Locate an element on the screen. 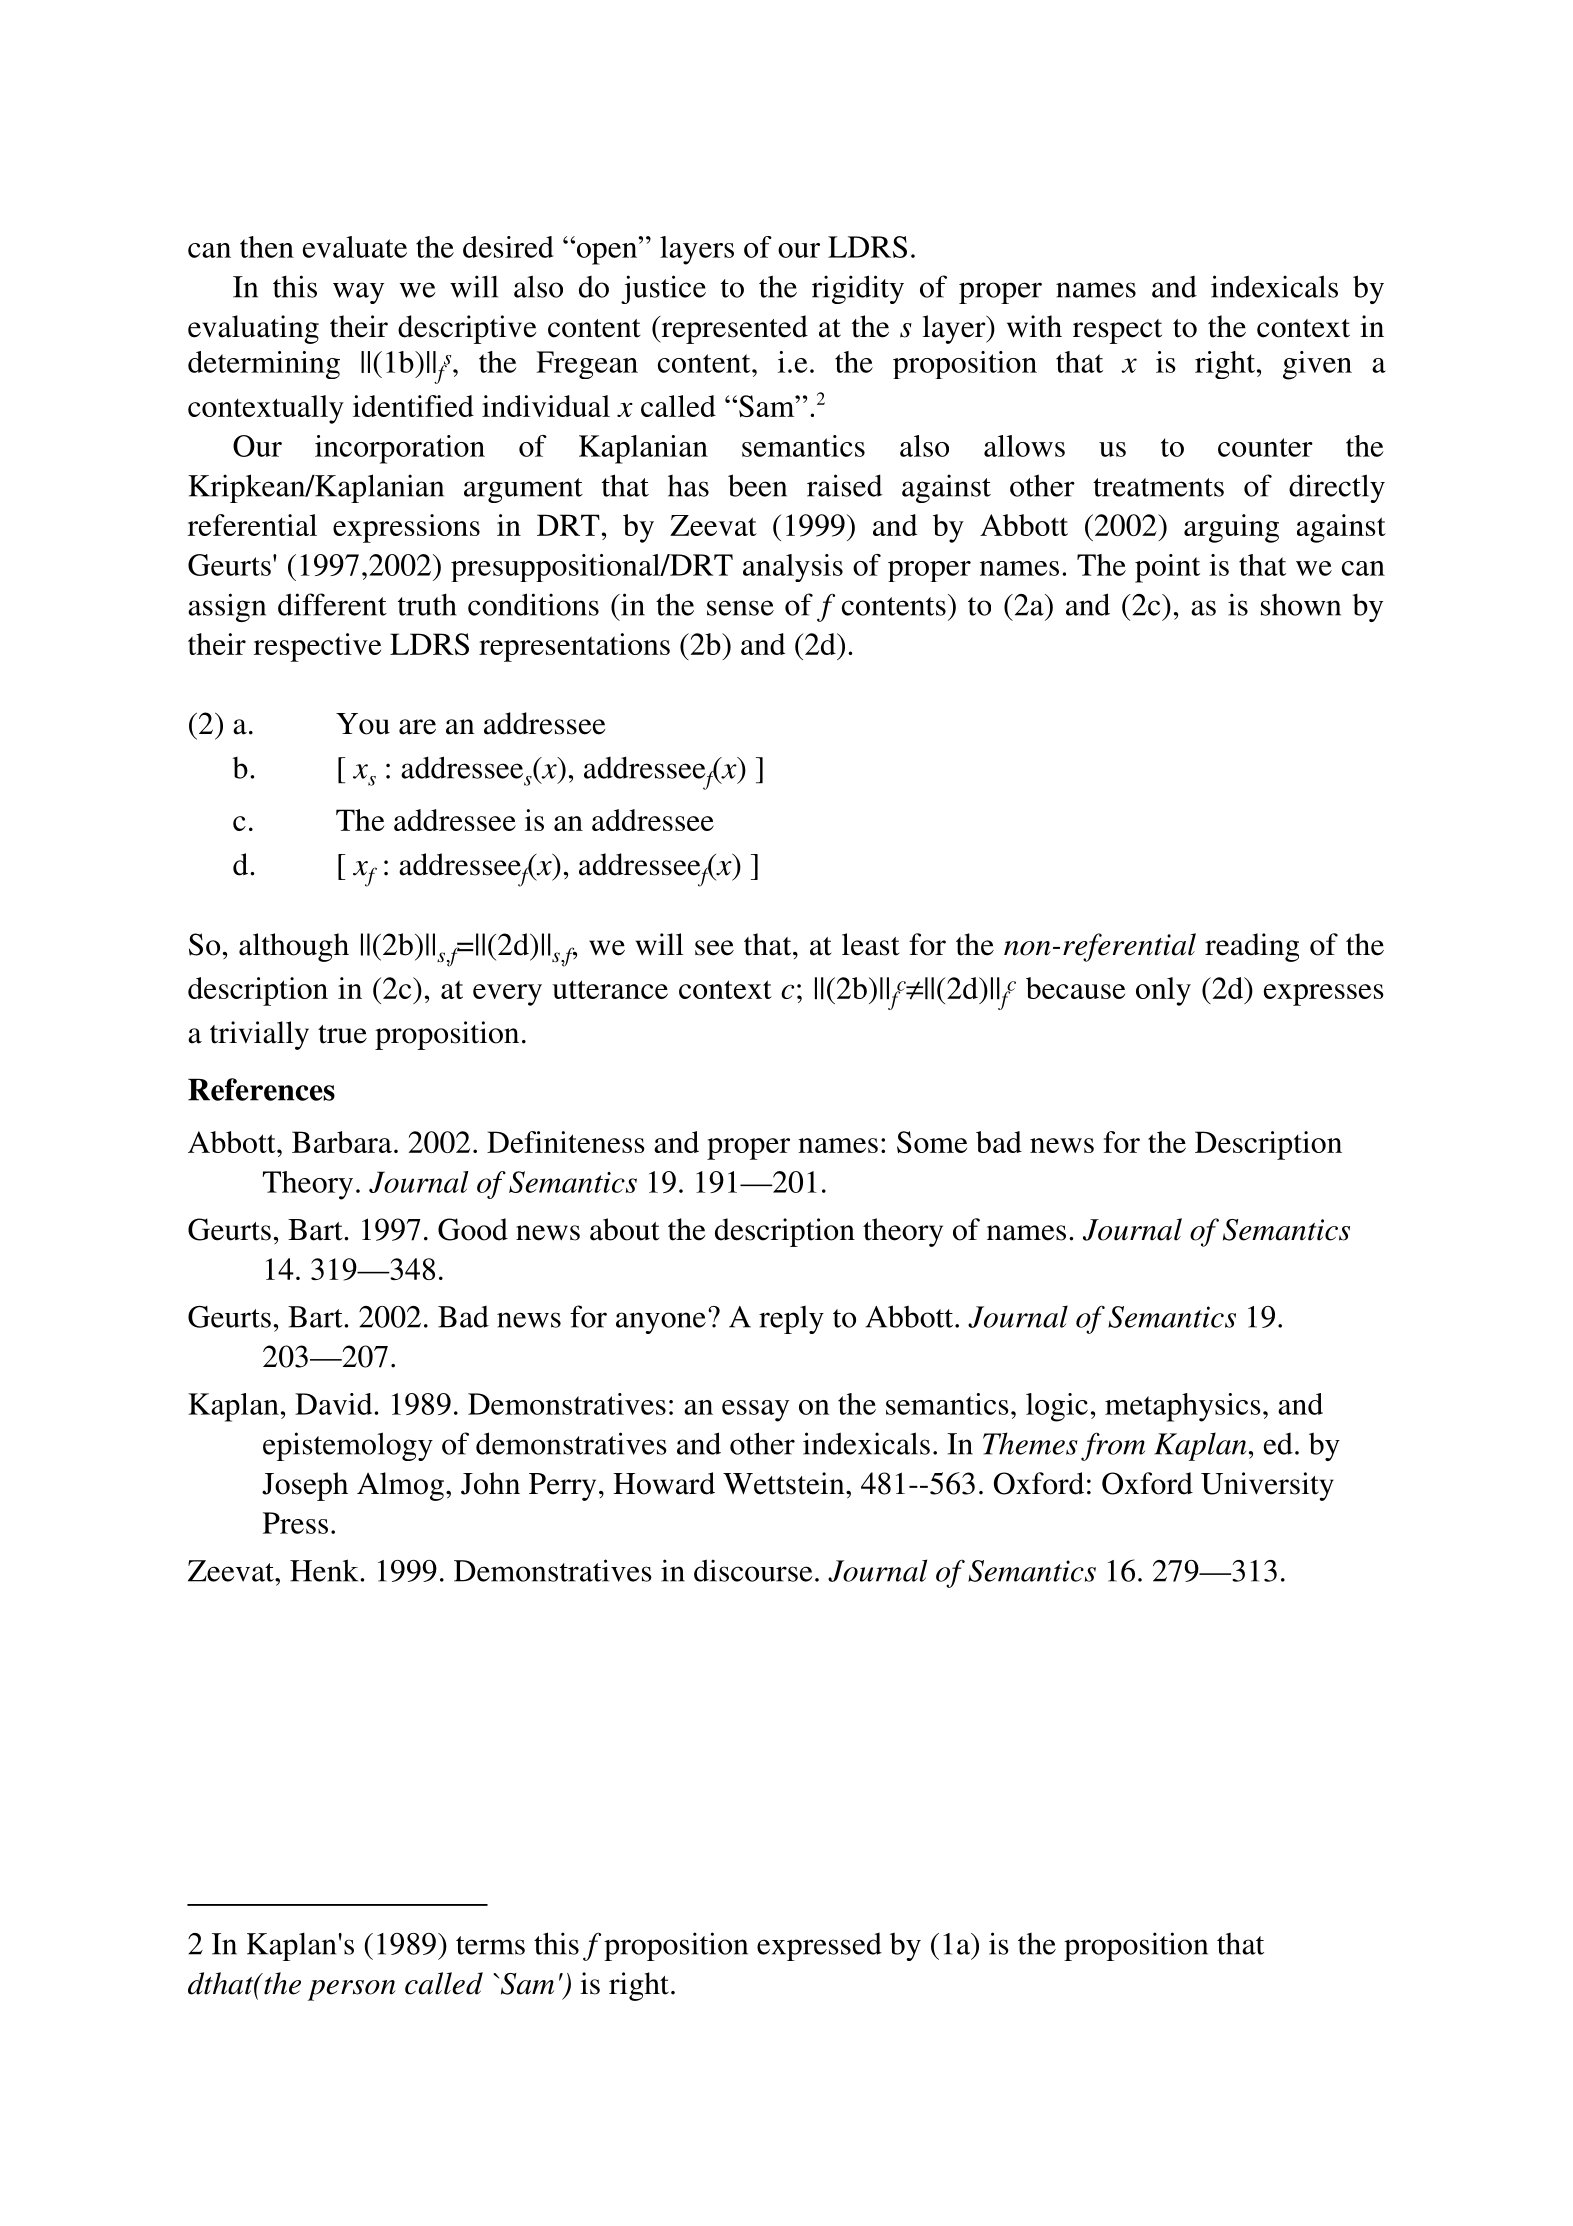 This screenshot has height=2226, width=1573. discourse is located at coordinates (753, 1570).
